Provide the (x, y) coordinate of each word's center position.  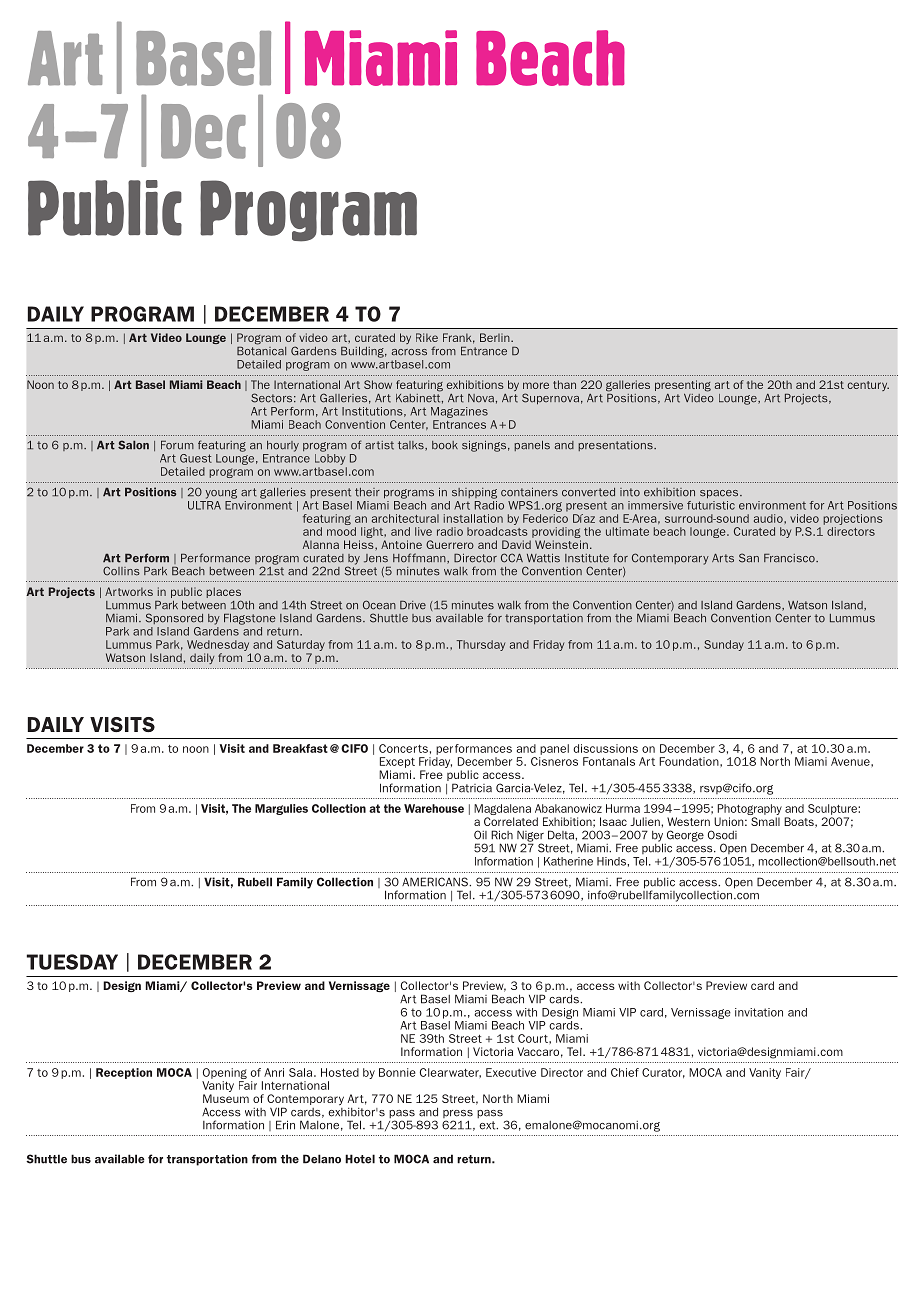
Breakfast (300, 748)
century (868, 386)
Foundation (690, 761)
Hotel (360, 1159)
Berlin (496, 337)
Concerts (403, 748)
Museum (226, 1098)
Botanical (261, 350)
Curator (663, 1073)
